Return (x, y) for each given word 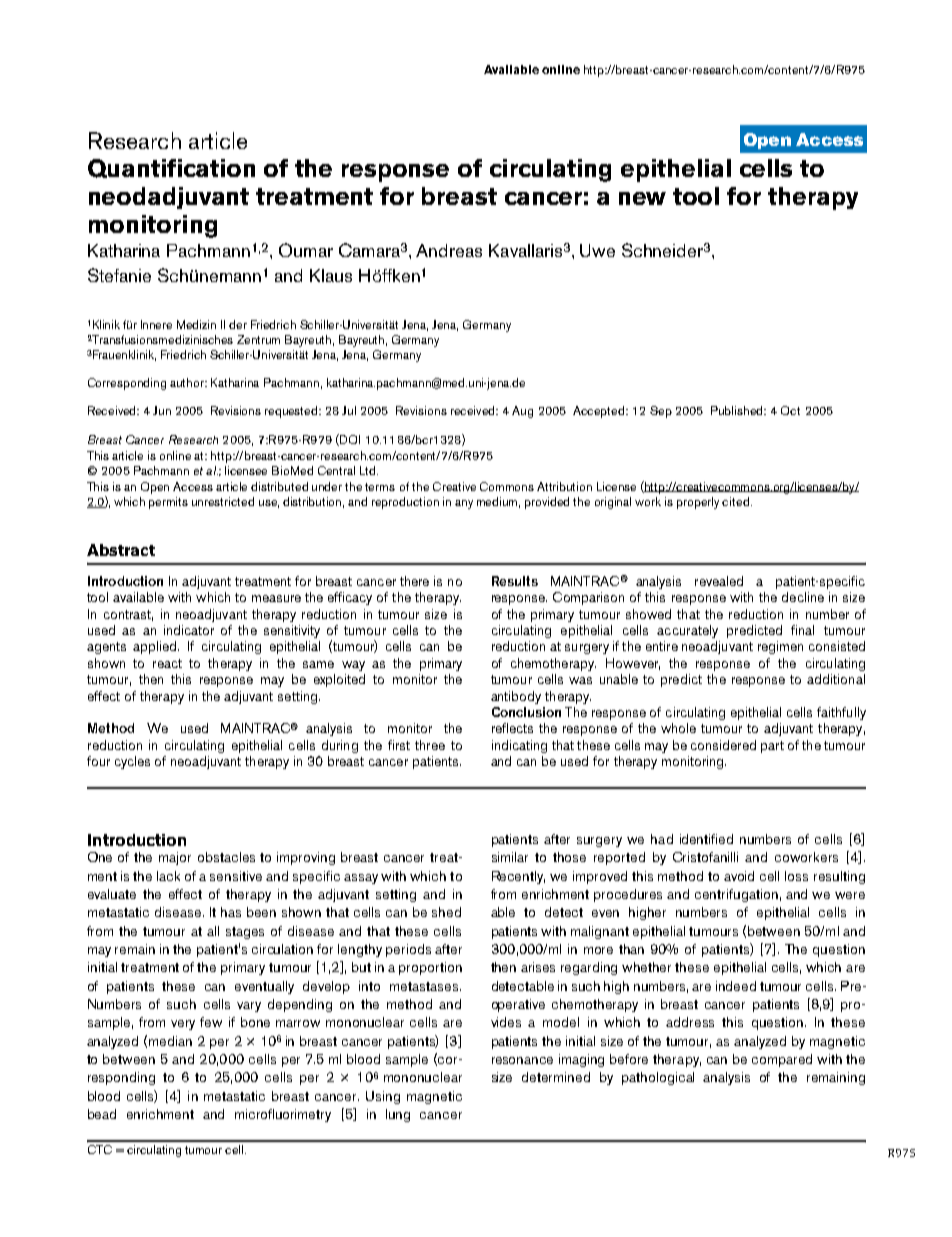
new (642, 198)
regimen (780, 647)
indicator (189, 630)
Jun (162, 410)
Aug (522, 412)
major (175, 858)
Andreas (449, 250)
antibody (516, 697)
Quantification (171, 168)
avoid (739, 876)
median (170, 1041)
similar (510, 857)
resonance (522, 1060)
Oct (790, 410)
